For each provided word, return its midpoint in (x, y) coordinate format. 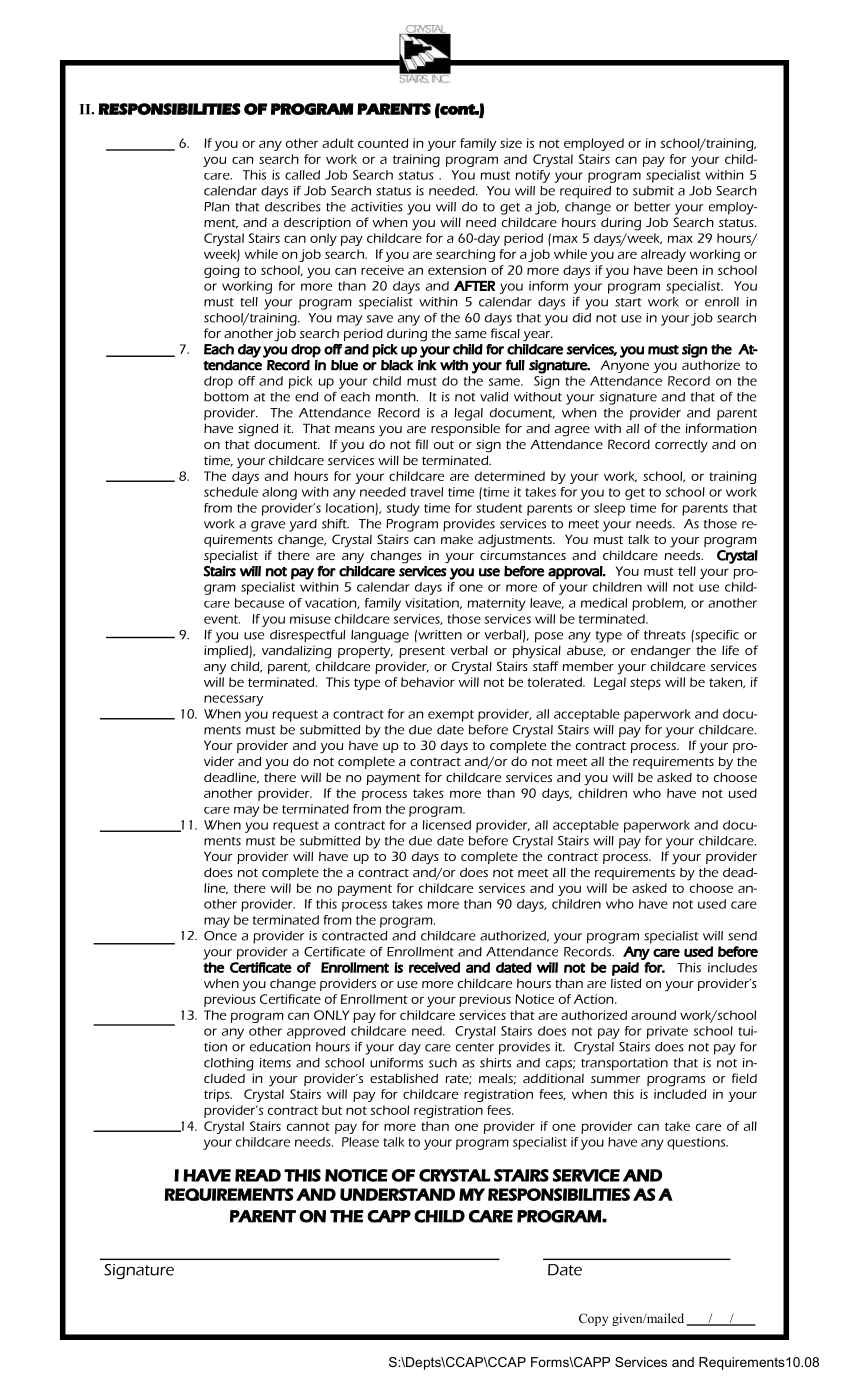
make (457, 539)
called (302, 175)
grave (268, 526)
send (742, 936)
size (511, 143)
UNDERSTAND (397, 1194)
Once (220, 936)
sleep (609, 509)
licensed (447, 825)
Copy (593, 1319)
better (652, 207)
